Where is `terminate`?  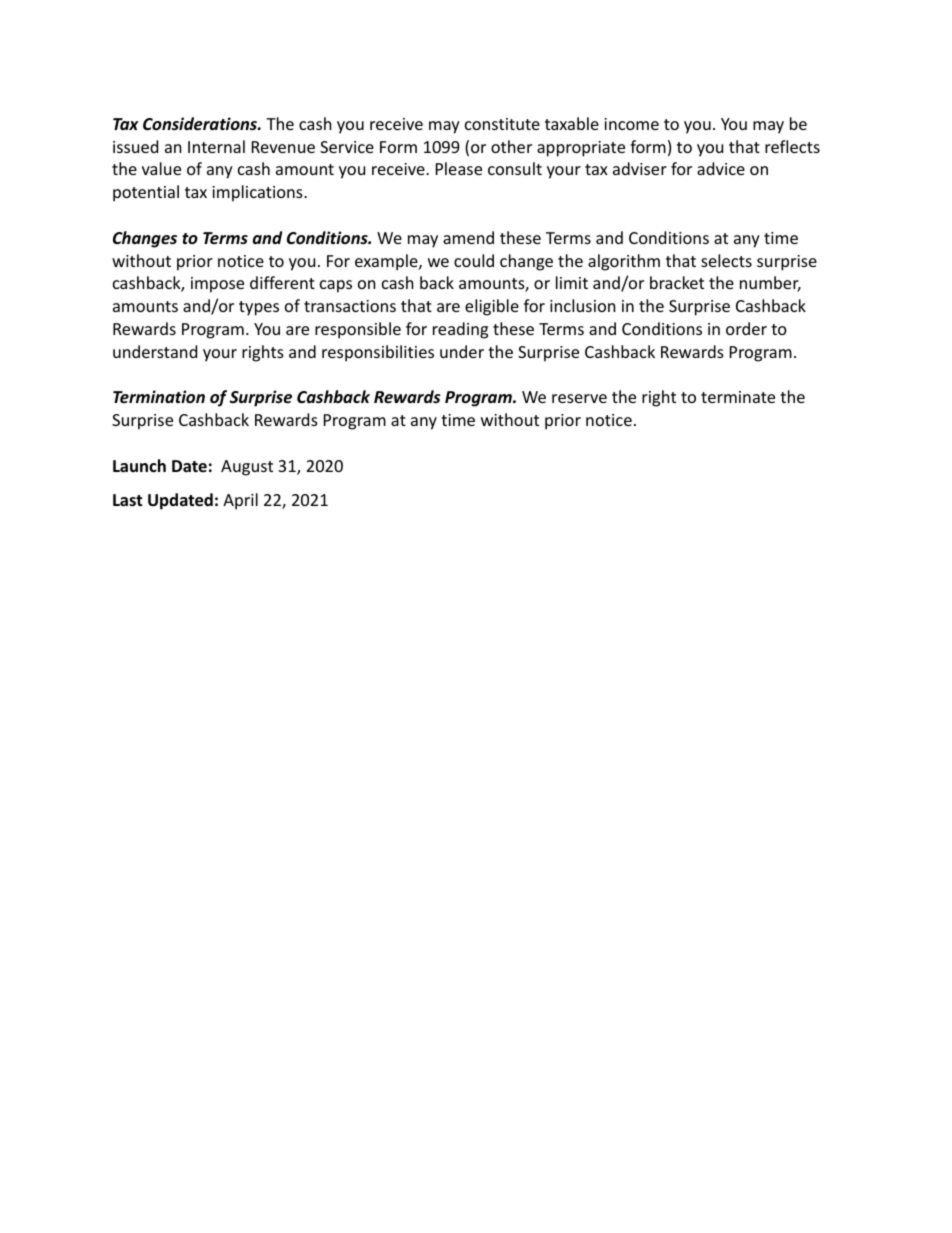 terminate is located at coordinates (738, 397).
